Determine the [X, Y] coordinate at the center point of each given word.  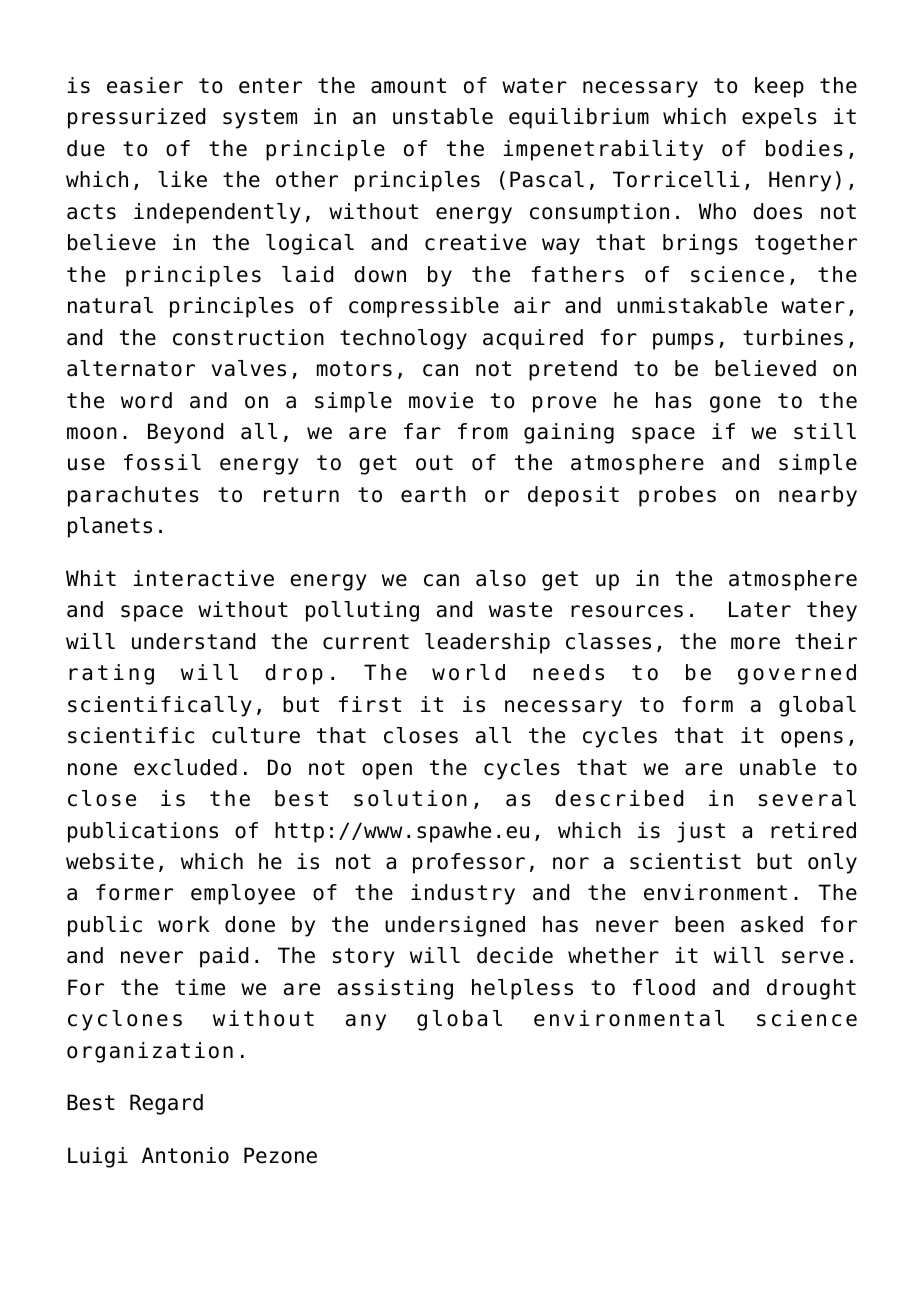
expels [779, 118]
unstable [443, 116]
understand [193, 641]
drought [811, 989]
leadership [487, 643]
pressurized [136, 118]
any [366, 1022]
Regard [166, 1104]
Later [760, 609]
